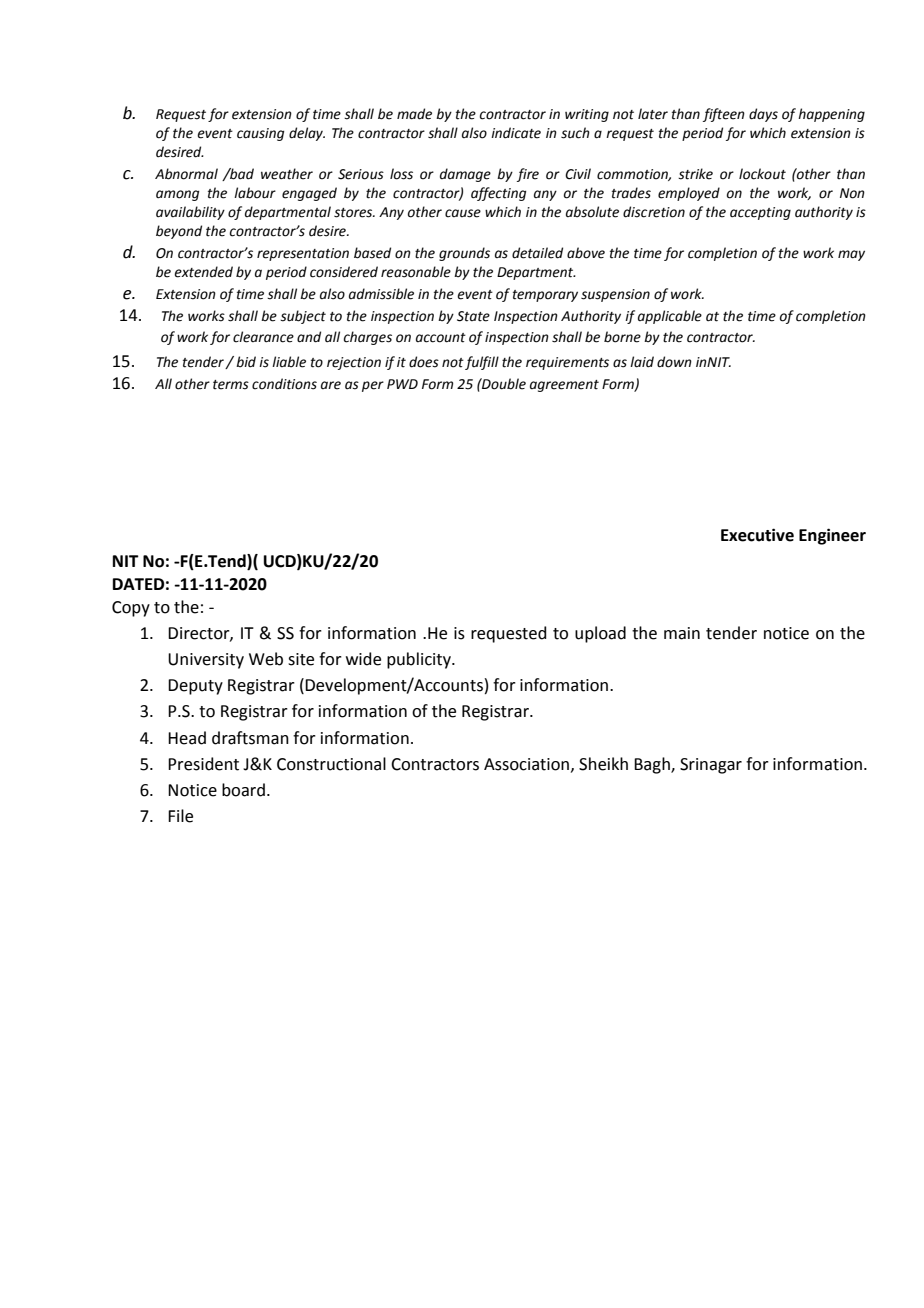 The width and height of the page is (924, 1308). Describe the element at coordinates (603, 764) in the page. I see `Sheikh` at that location.
